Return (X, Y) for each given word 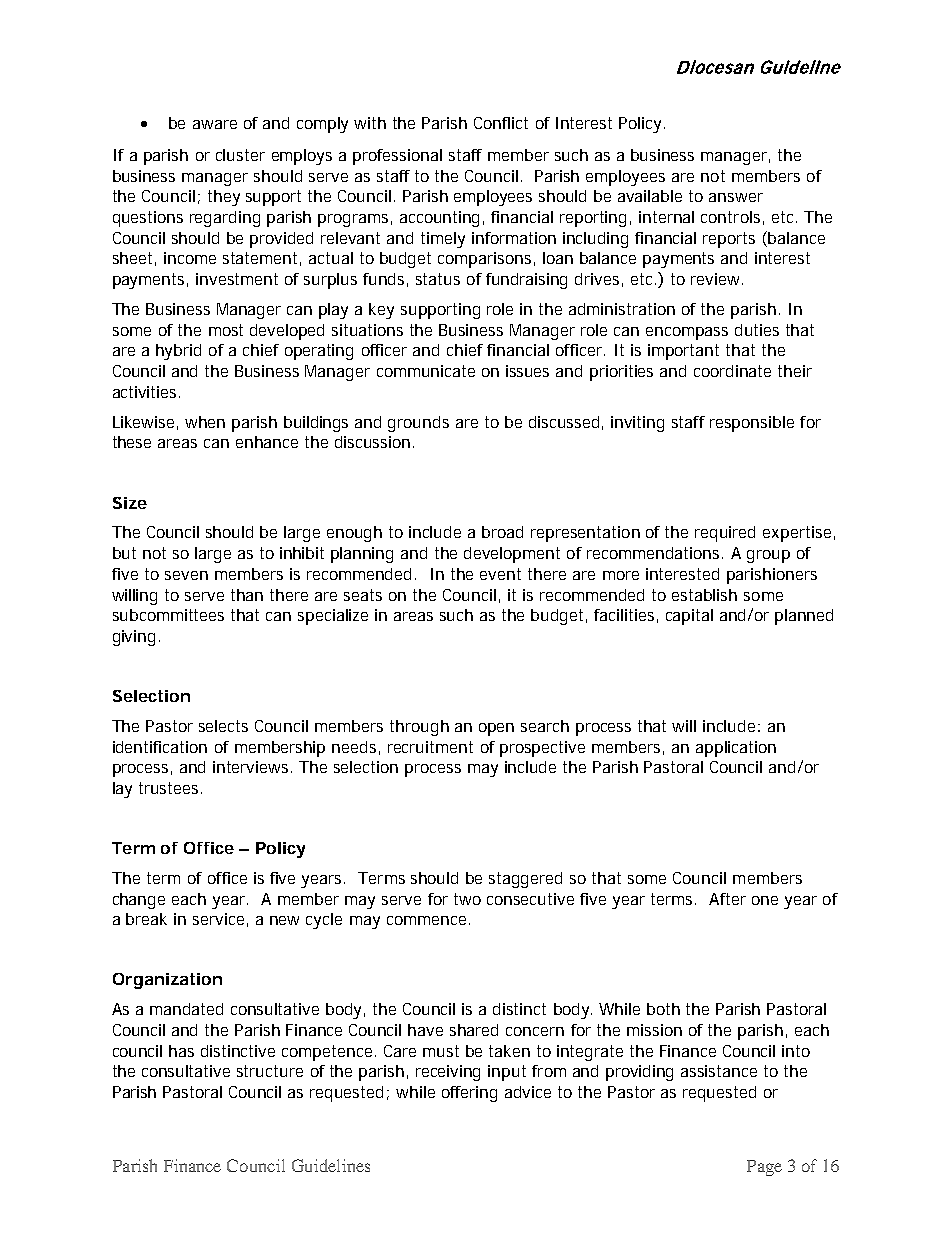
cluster (240, 155)
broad (502, 532)
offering (469, 1094)
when (205, 422)
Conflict (501, 123)
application (736, 749)
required (725, 534)
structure (270, 1071)
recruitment (430, 747)
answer (736, 197)
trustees (170, 788)
